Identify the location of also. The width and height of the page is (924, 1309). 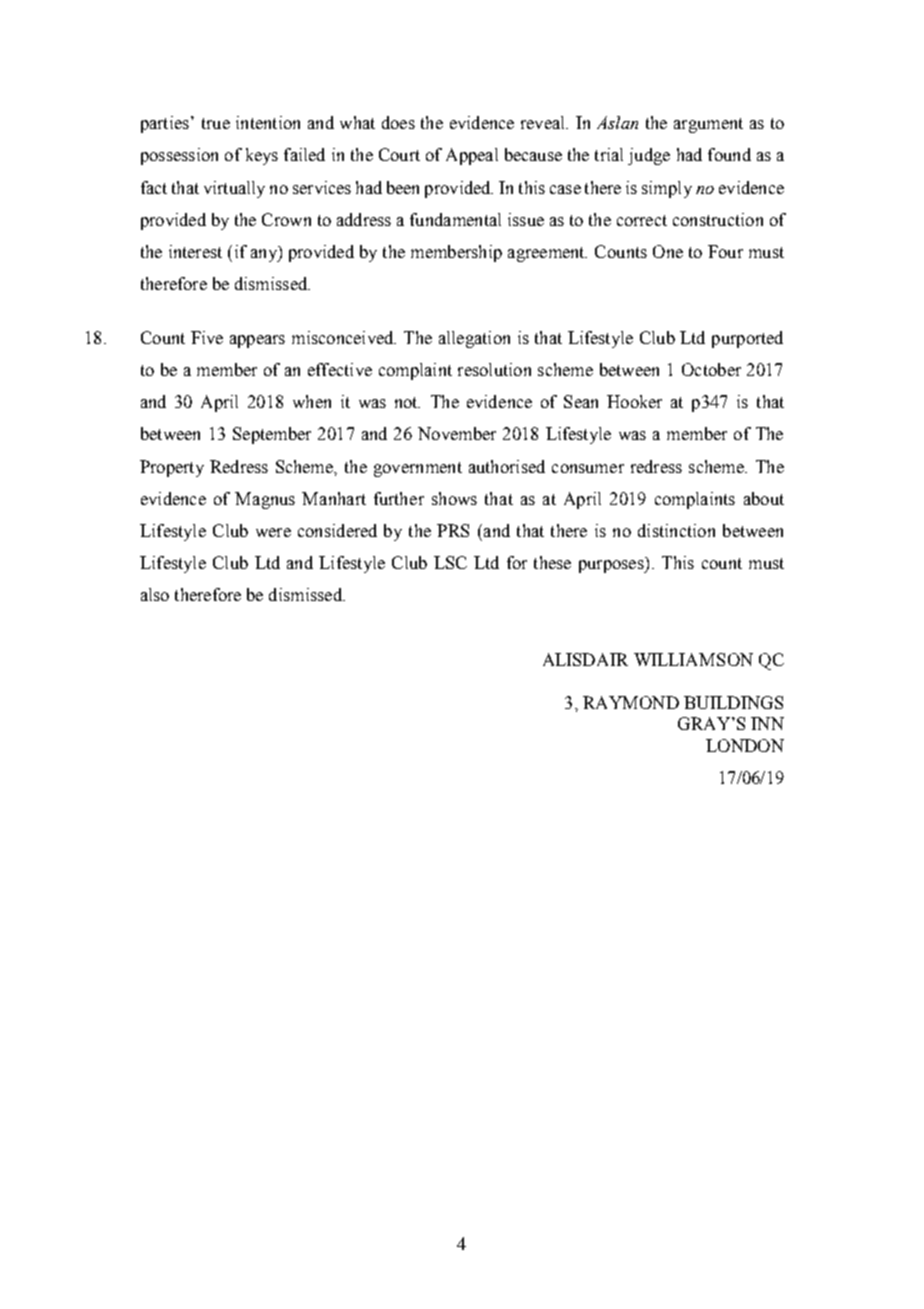
(155, 594).
